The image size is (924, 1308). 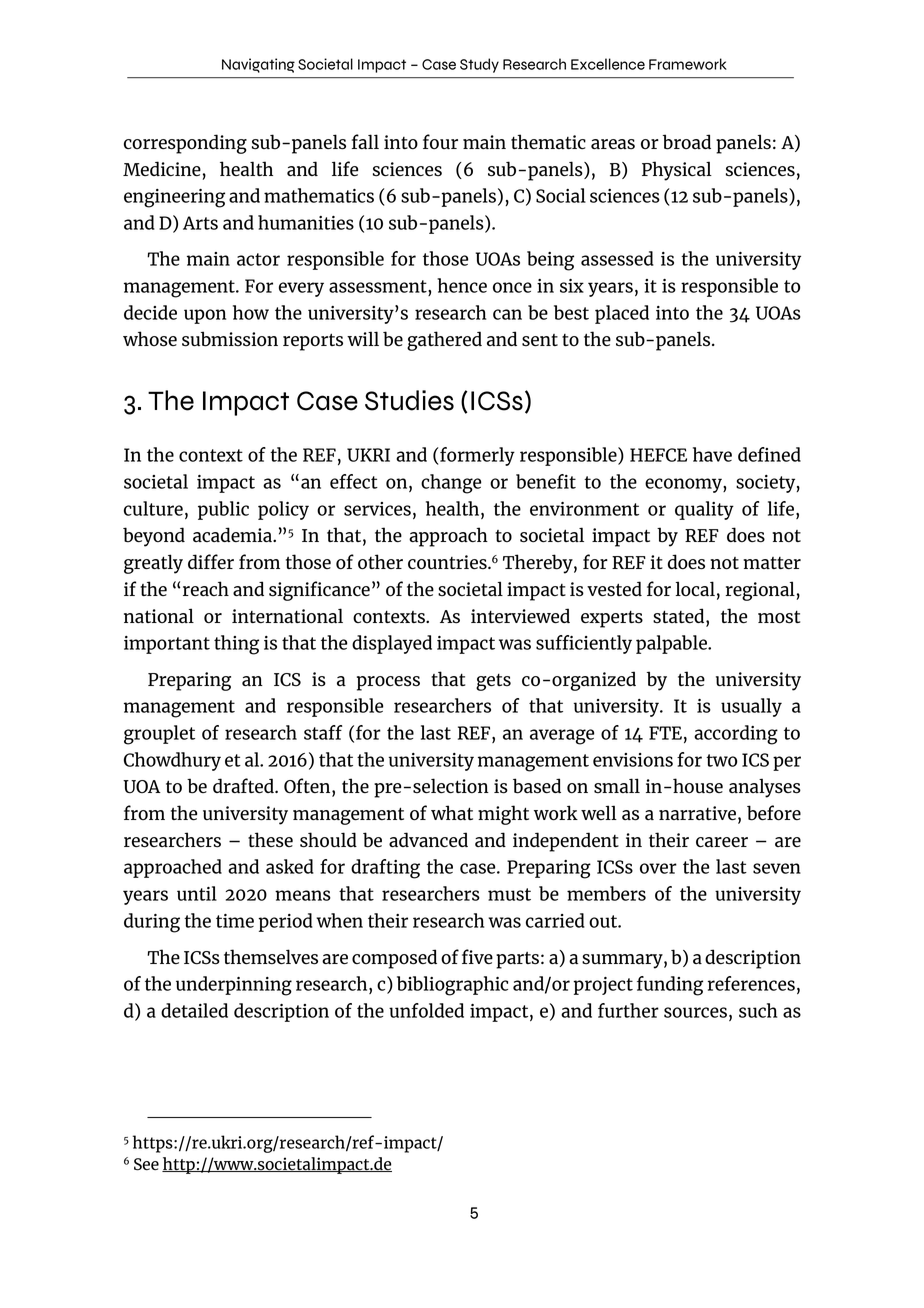 What do you see at coordinates (520, 616) in the document?
I see `interviewed` at bounding box center [520, 616].
